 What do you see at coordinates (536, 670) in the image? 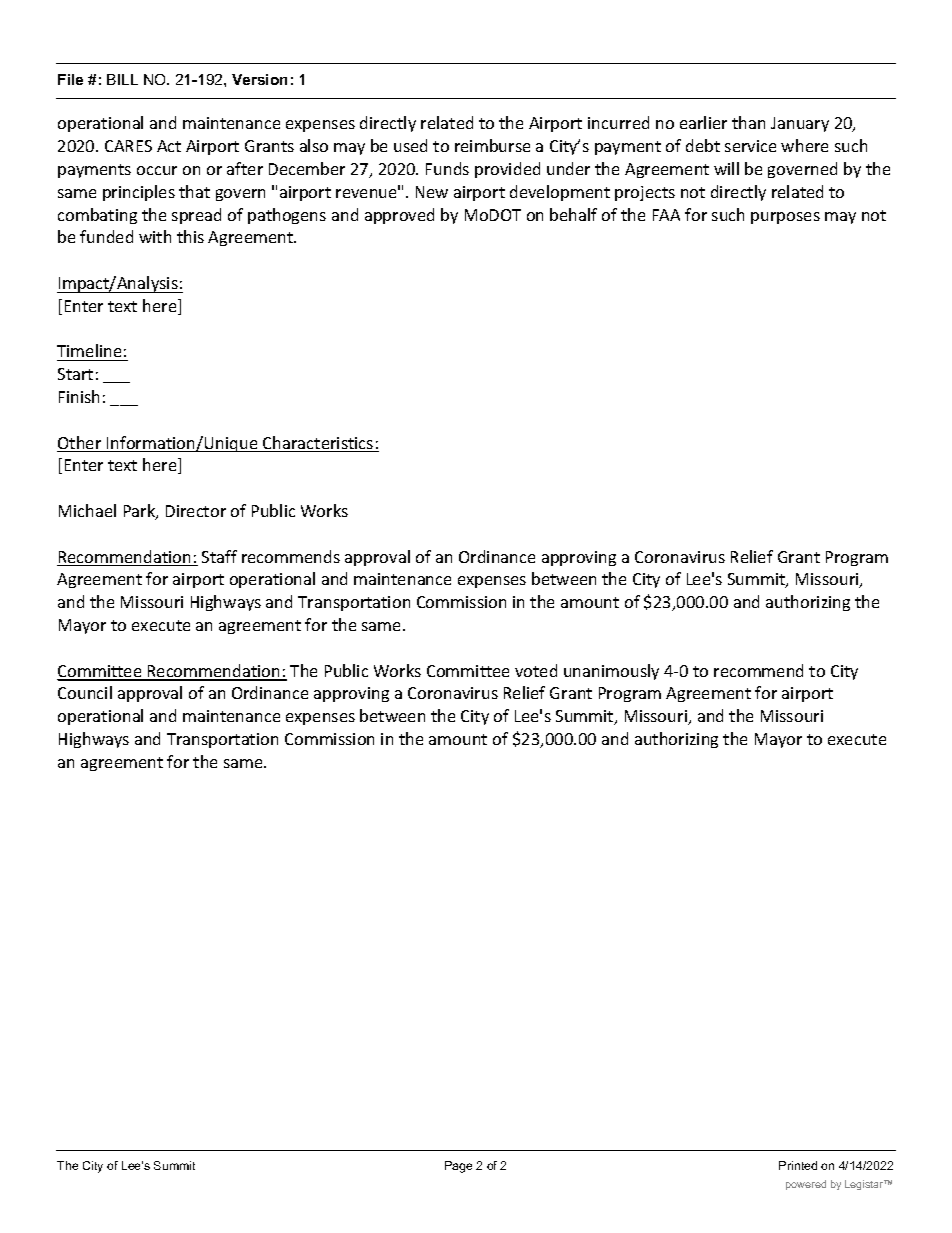
I see `voted` at bounding box center [536, 670].
